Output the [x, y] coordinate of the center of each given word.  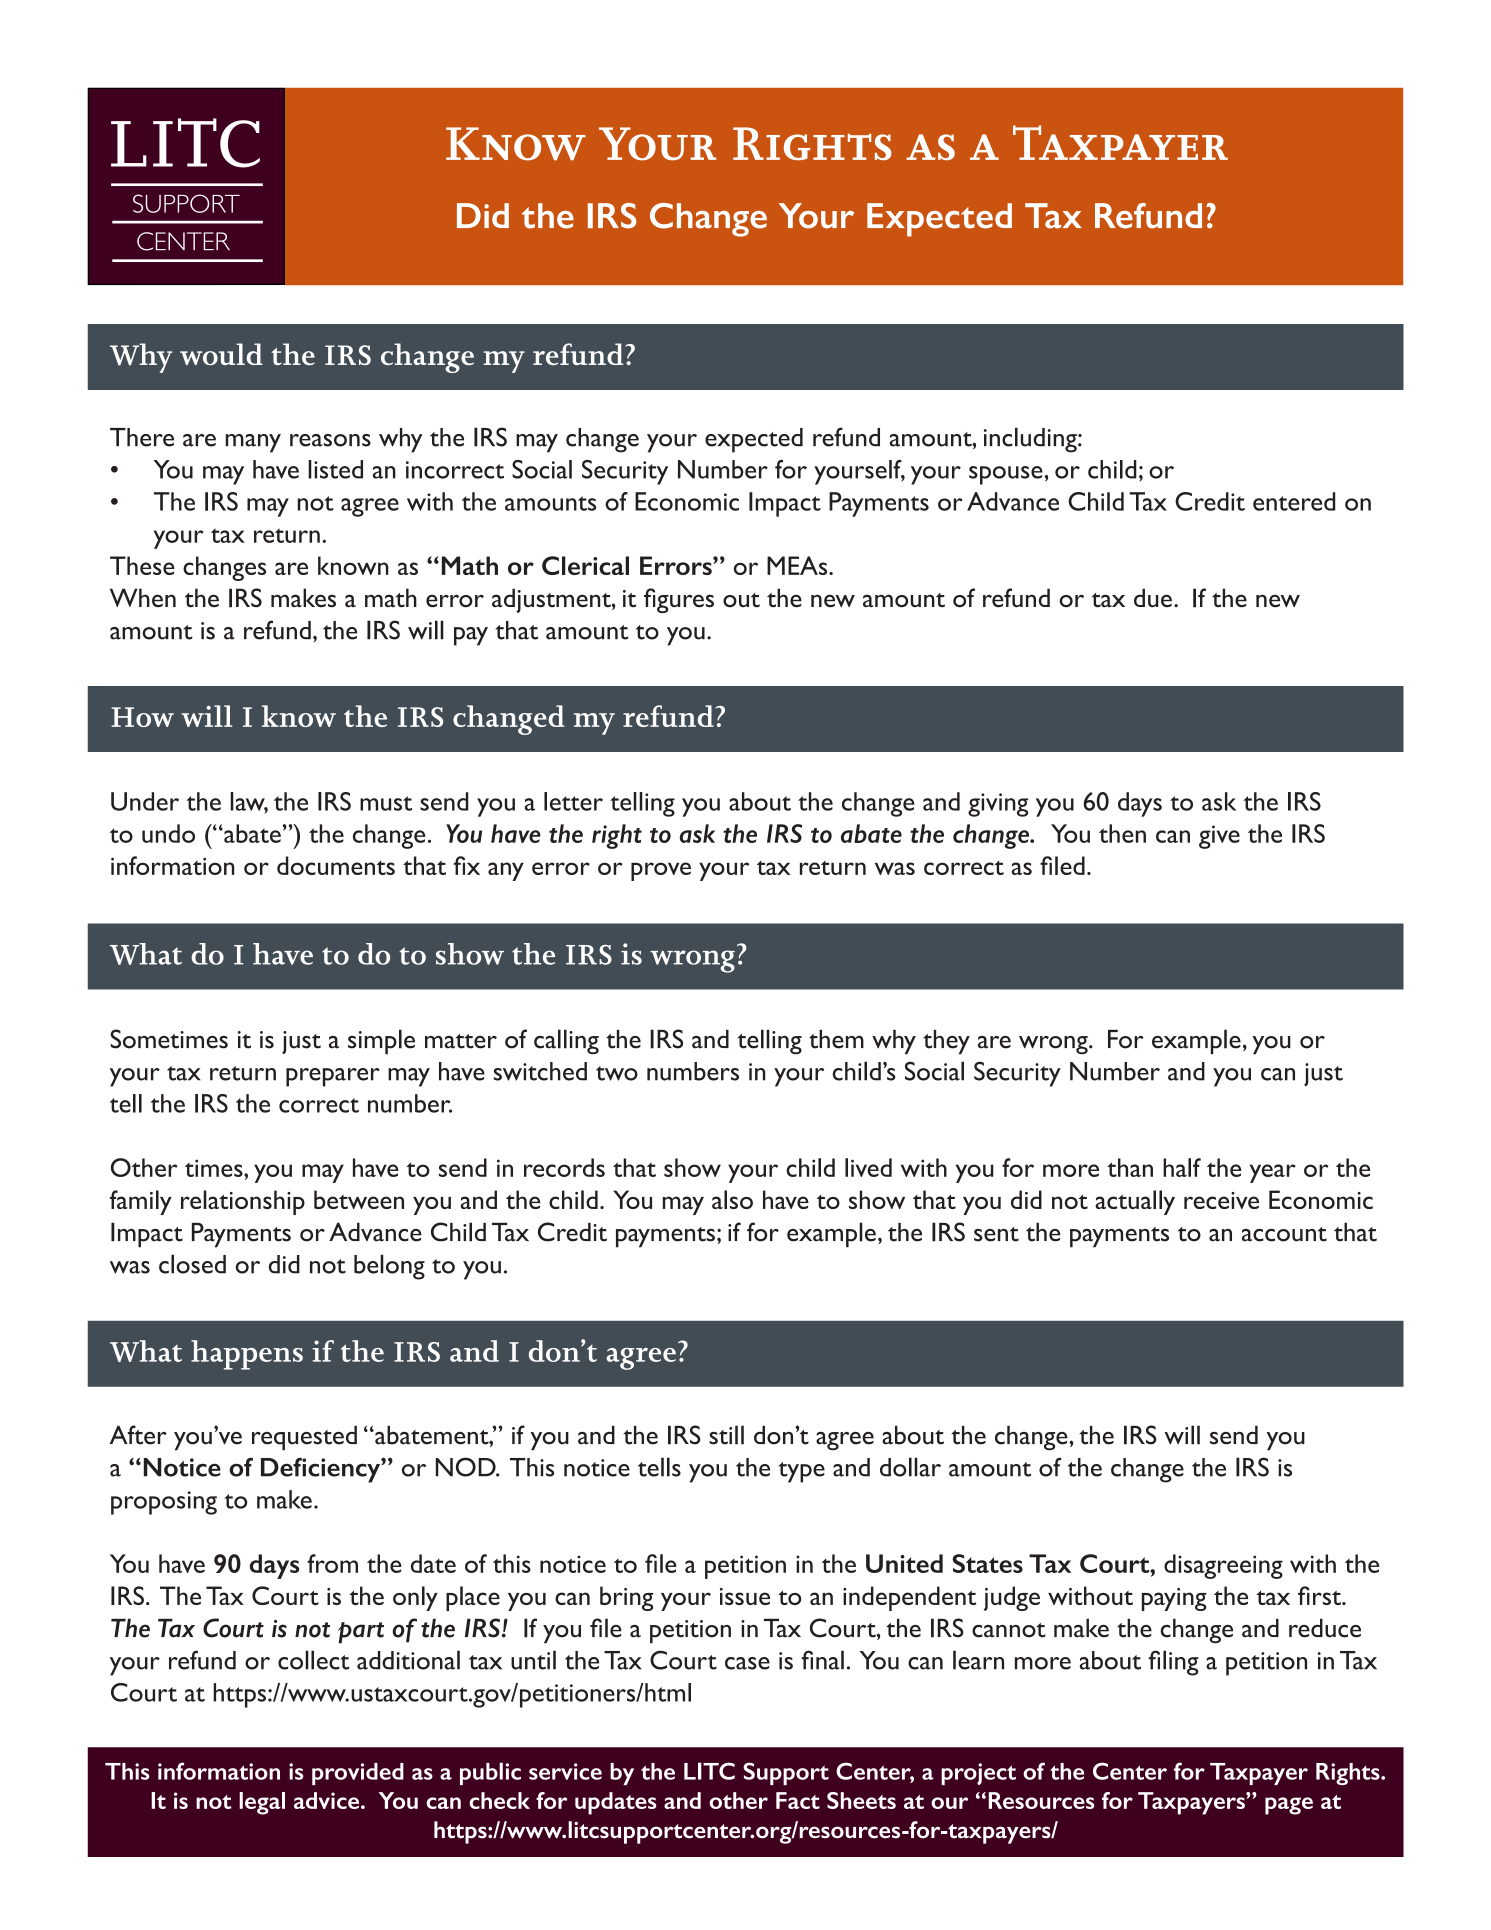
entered [1294, 501]
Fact [798, 1800]
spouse [1006, 475]
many [253, 443]
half [1182, 1167]
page [1289, 1806]
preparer [333, 1077]
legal [262, 1803]
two [617, 1073]
